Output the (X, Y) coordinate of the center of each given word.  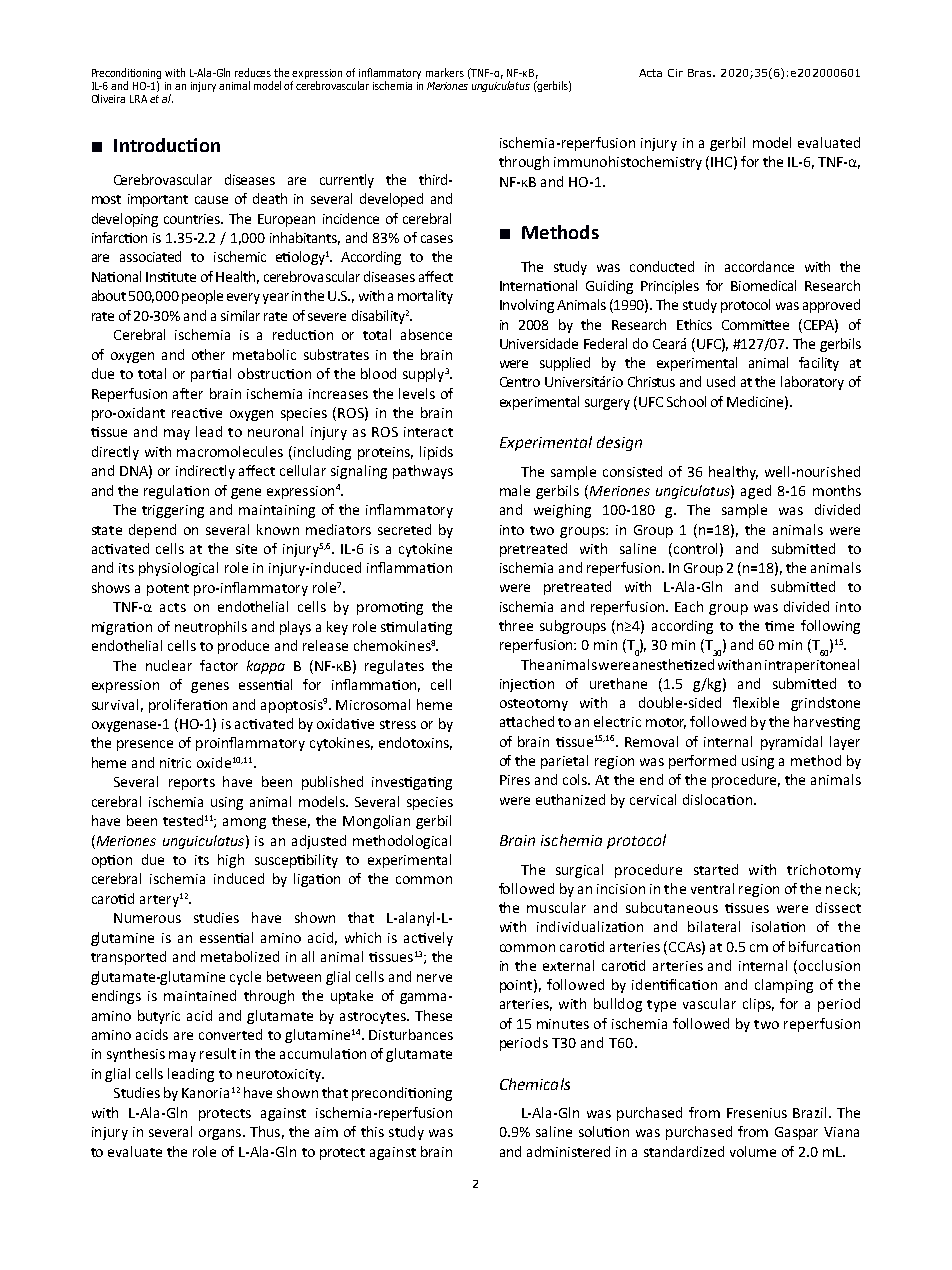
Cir (675, 73)
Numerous (147, 918)
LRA (138, 99)
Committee (755, 325)
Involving (527, 306)
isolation (778, 926)
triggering (173, 511)
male (515, 490)
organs (220, 1134)
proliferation (188, 706)
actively (428, 939)
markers (445, 72)
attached (527, 721)
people (202, 297)
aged (756, 492)
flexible (756, 702)
